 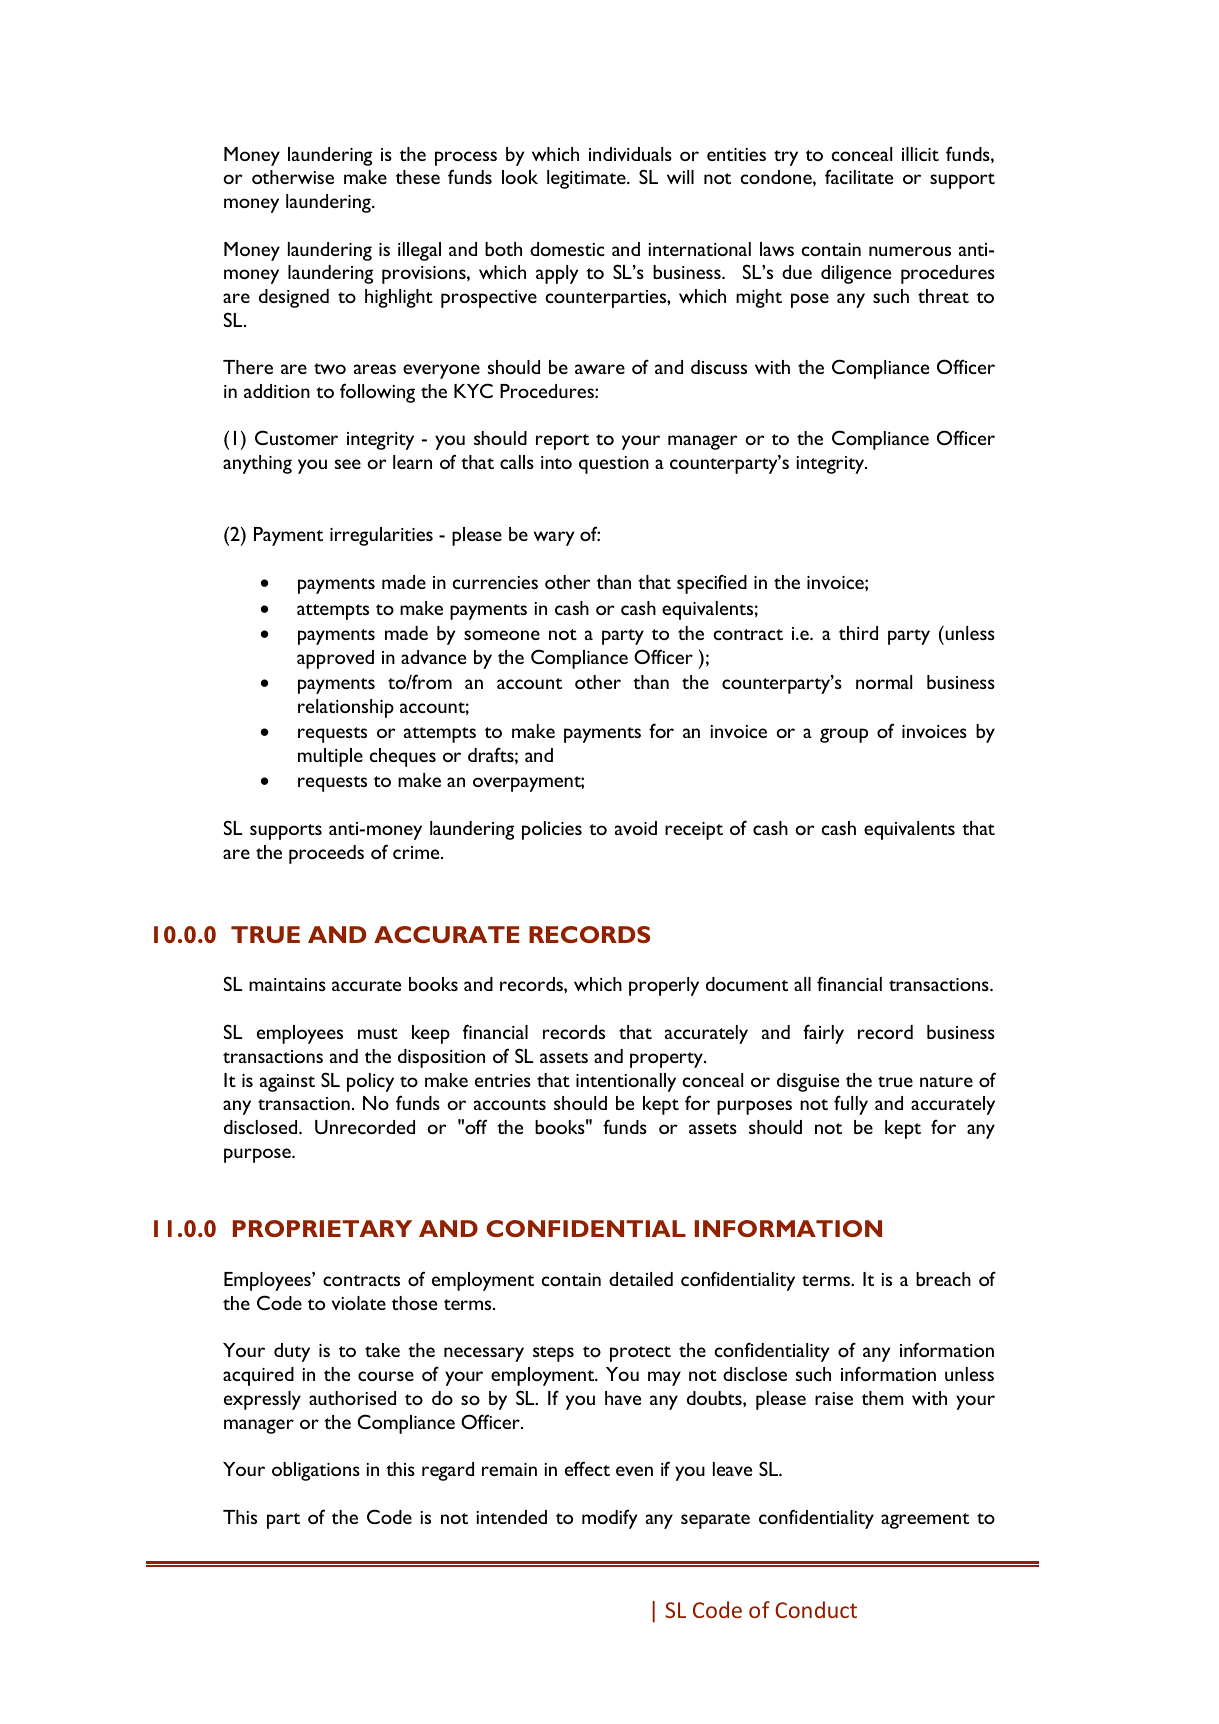 I want to click on obligations, so click(x=316, y=1471).
